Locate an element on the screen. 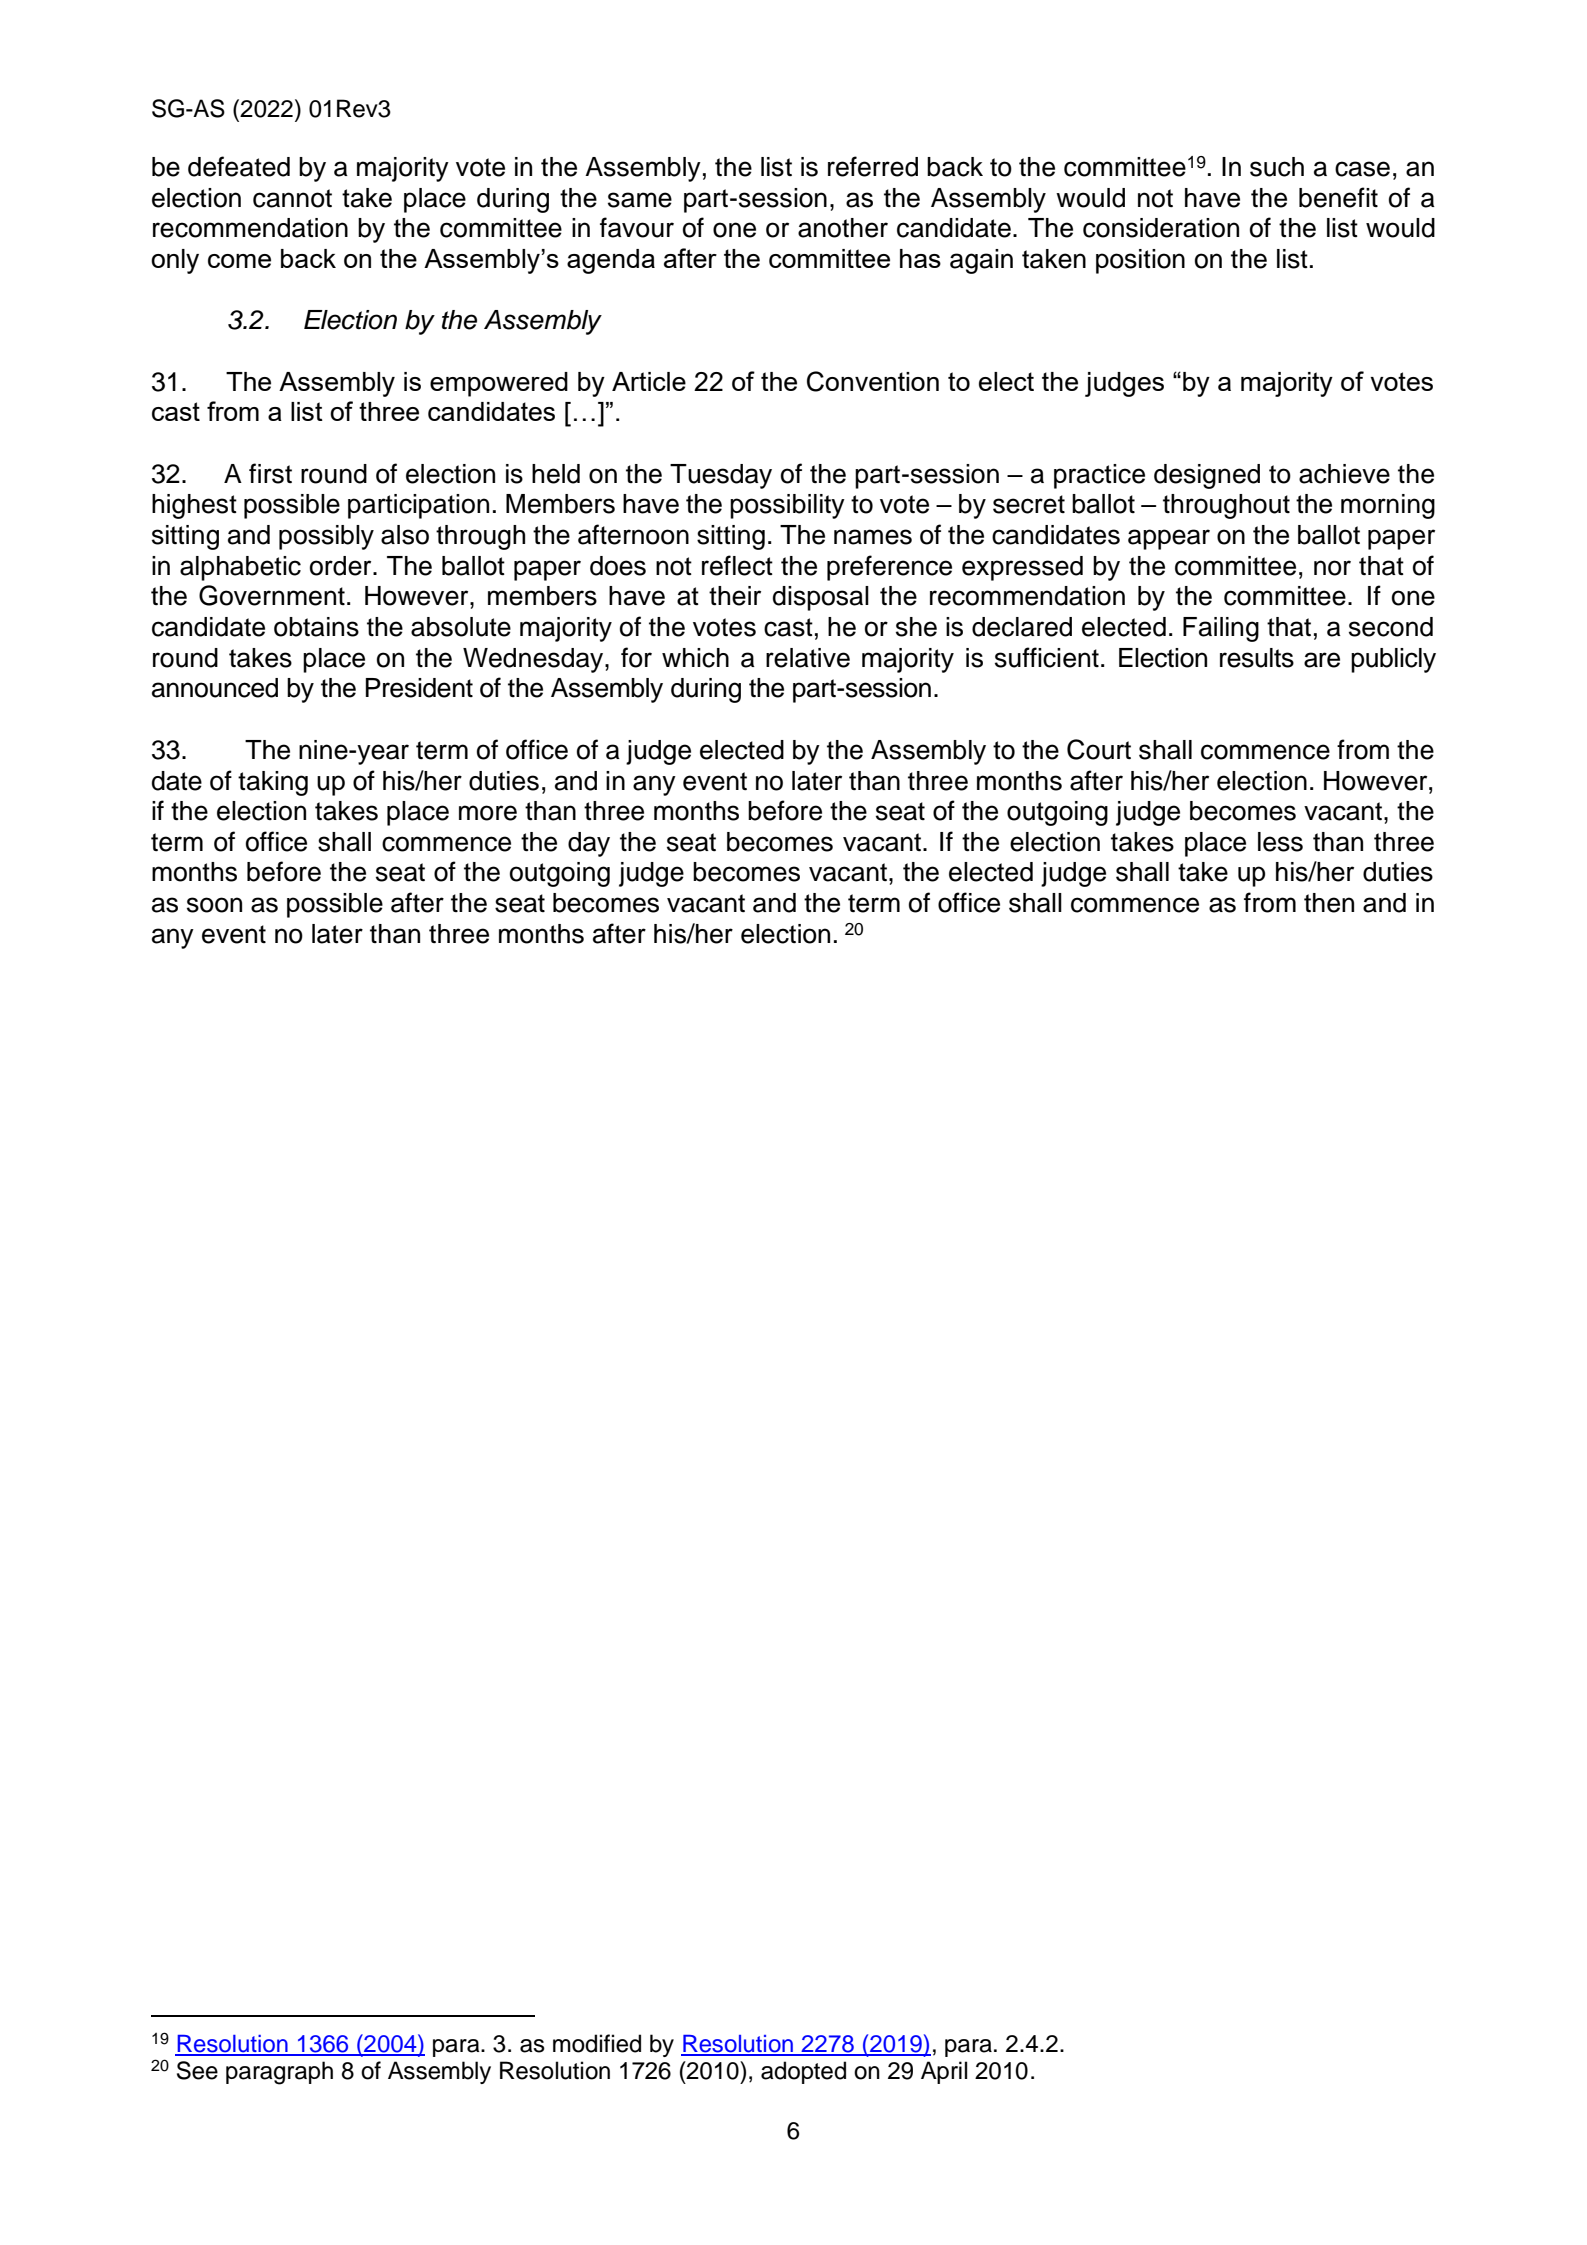 The image size is (1587, 2245). See is located at coordinates (197, 2070).
